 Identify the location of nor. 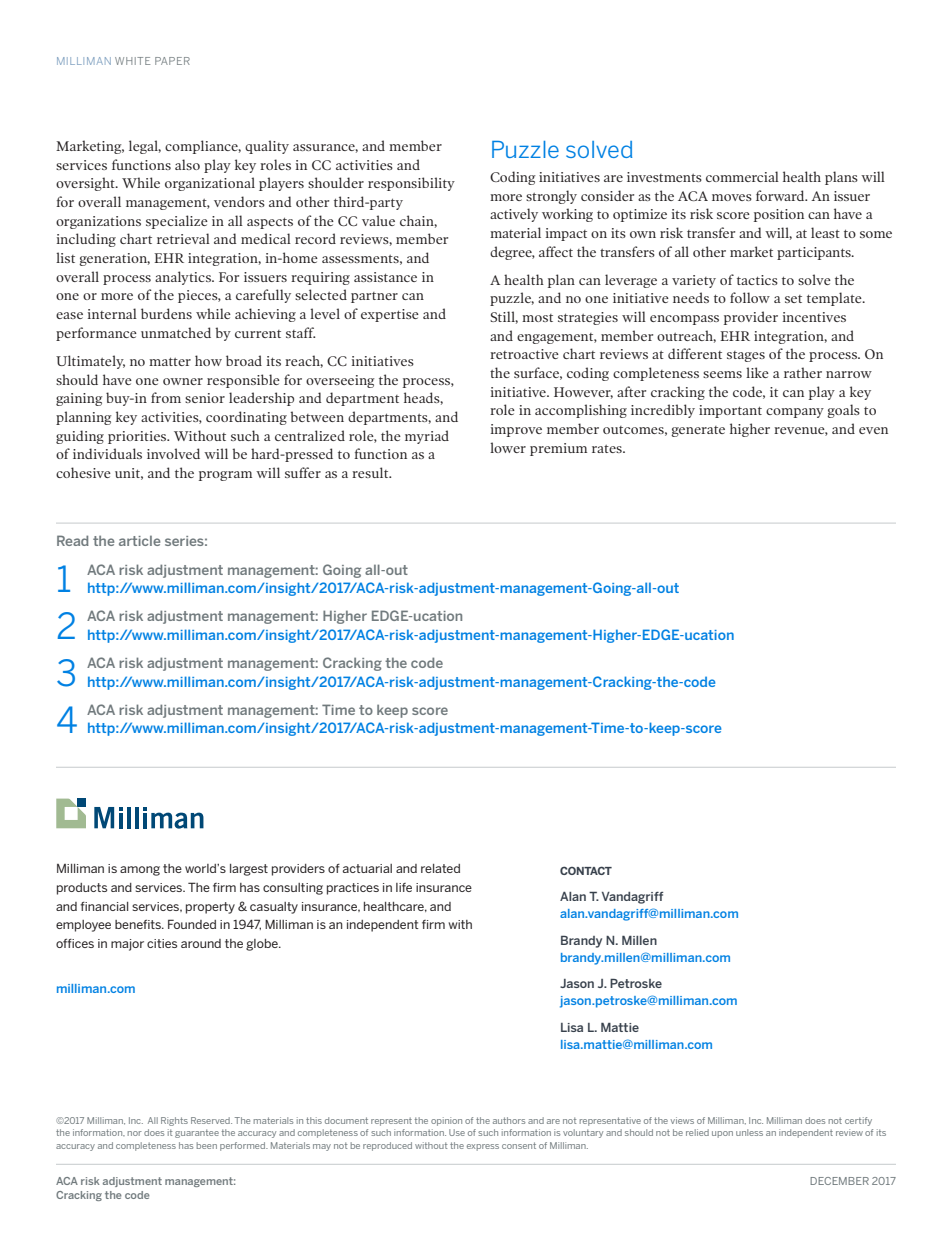
(135, 1133).
